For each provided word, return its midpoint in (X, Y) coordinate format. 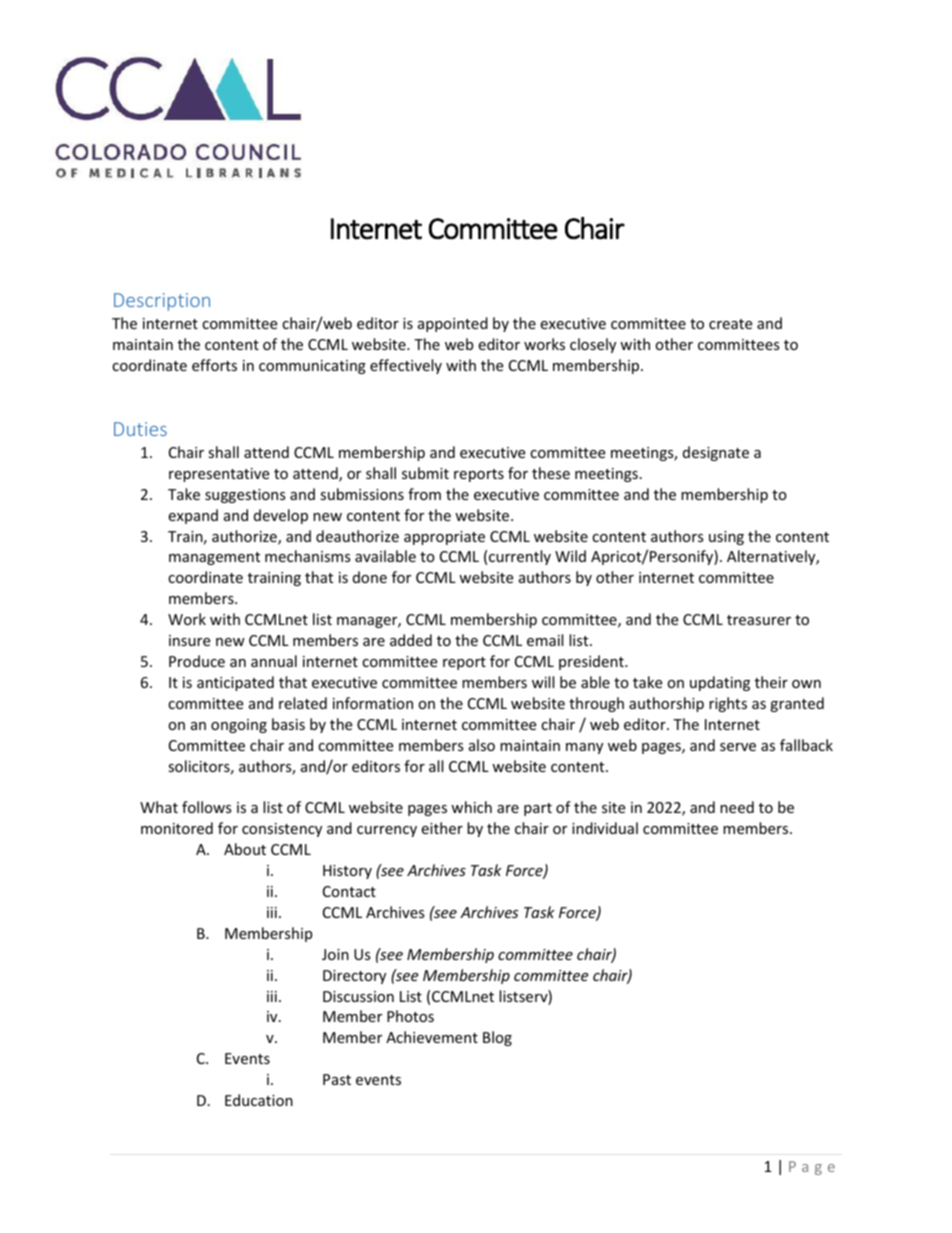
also (482, 745)
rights (728, 704)
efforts (214, 365)
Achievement (432, 1037)
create (730, 324)
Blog (497, 1038)
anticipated (235, 683)
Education (259, 1100)
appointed (453, 324)
